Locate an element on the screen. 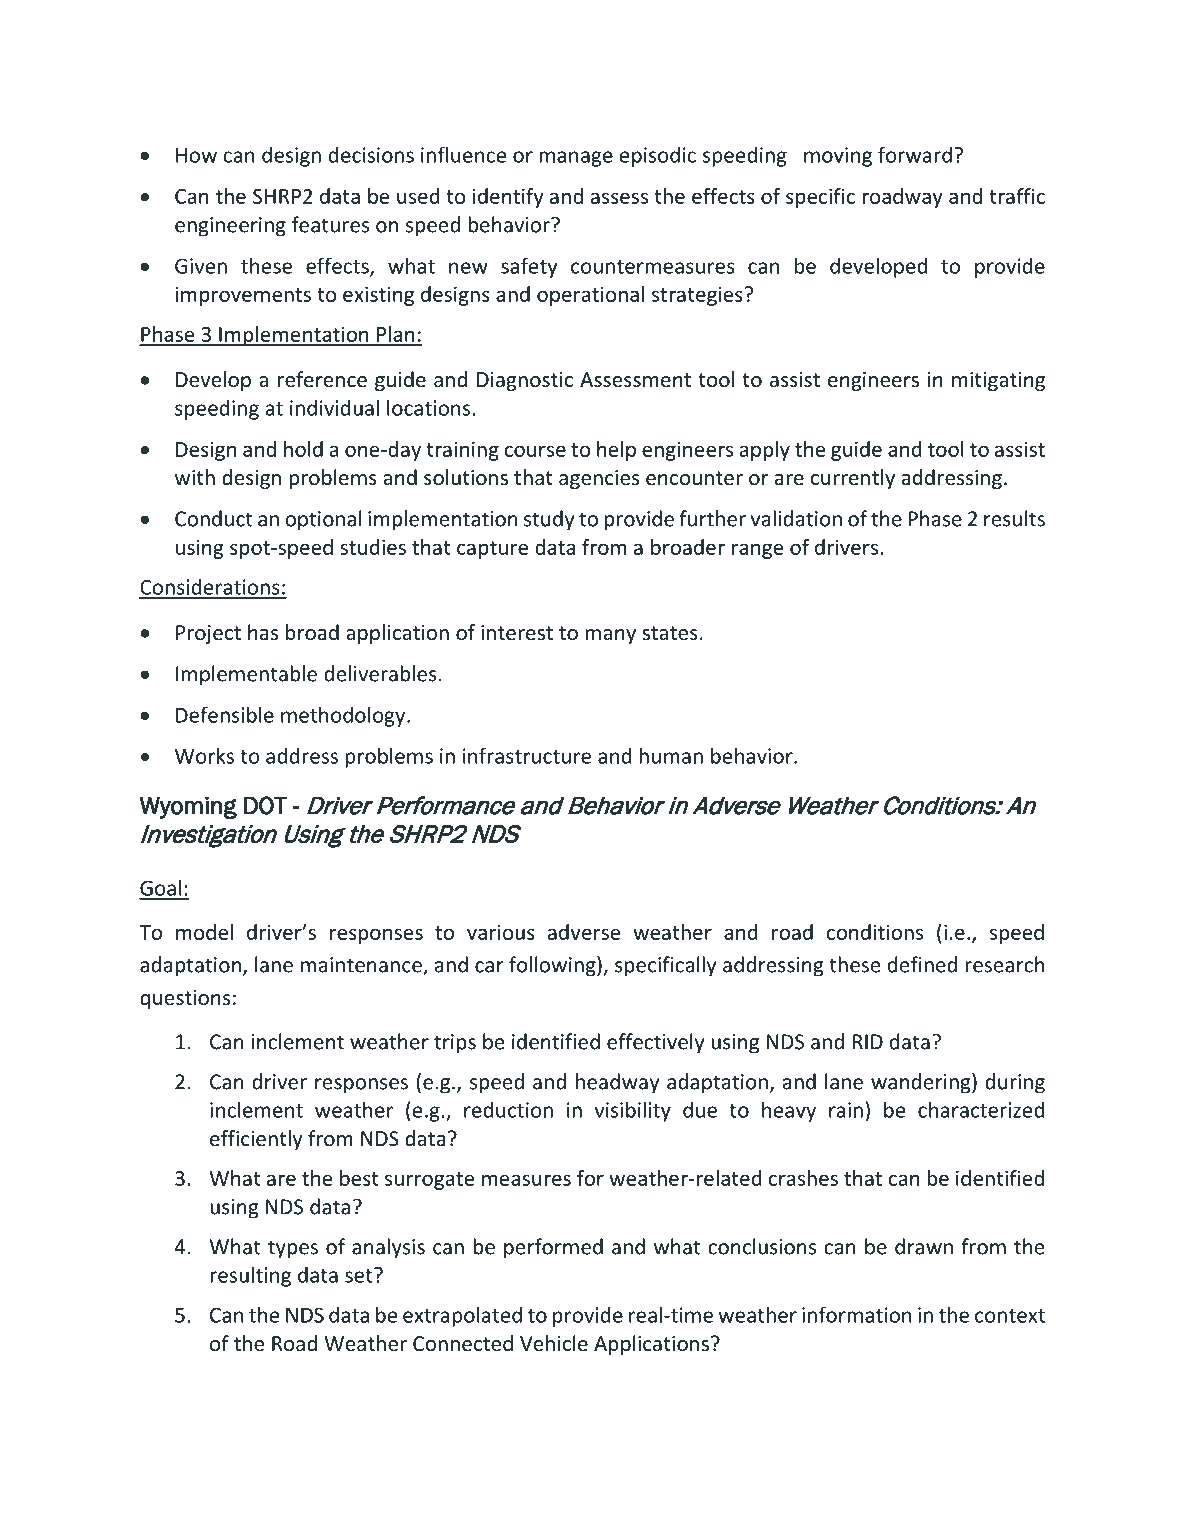  forward is located at coordinates (915, 154).
